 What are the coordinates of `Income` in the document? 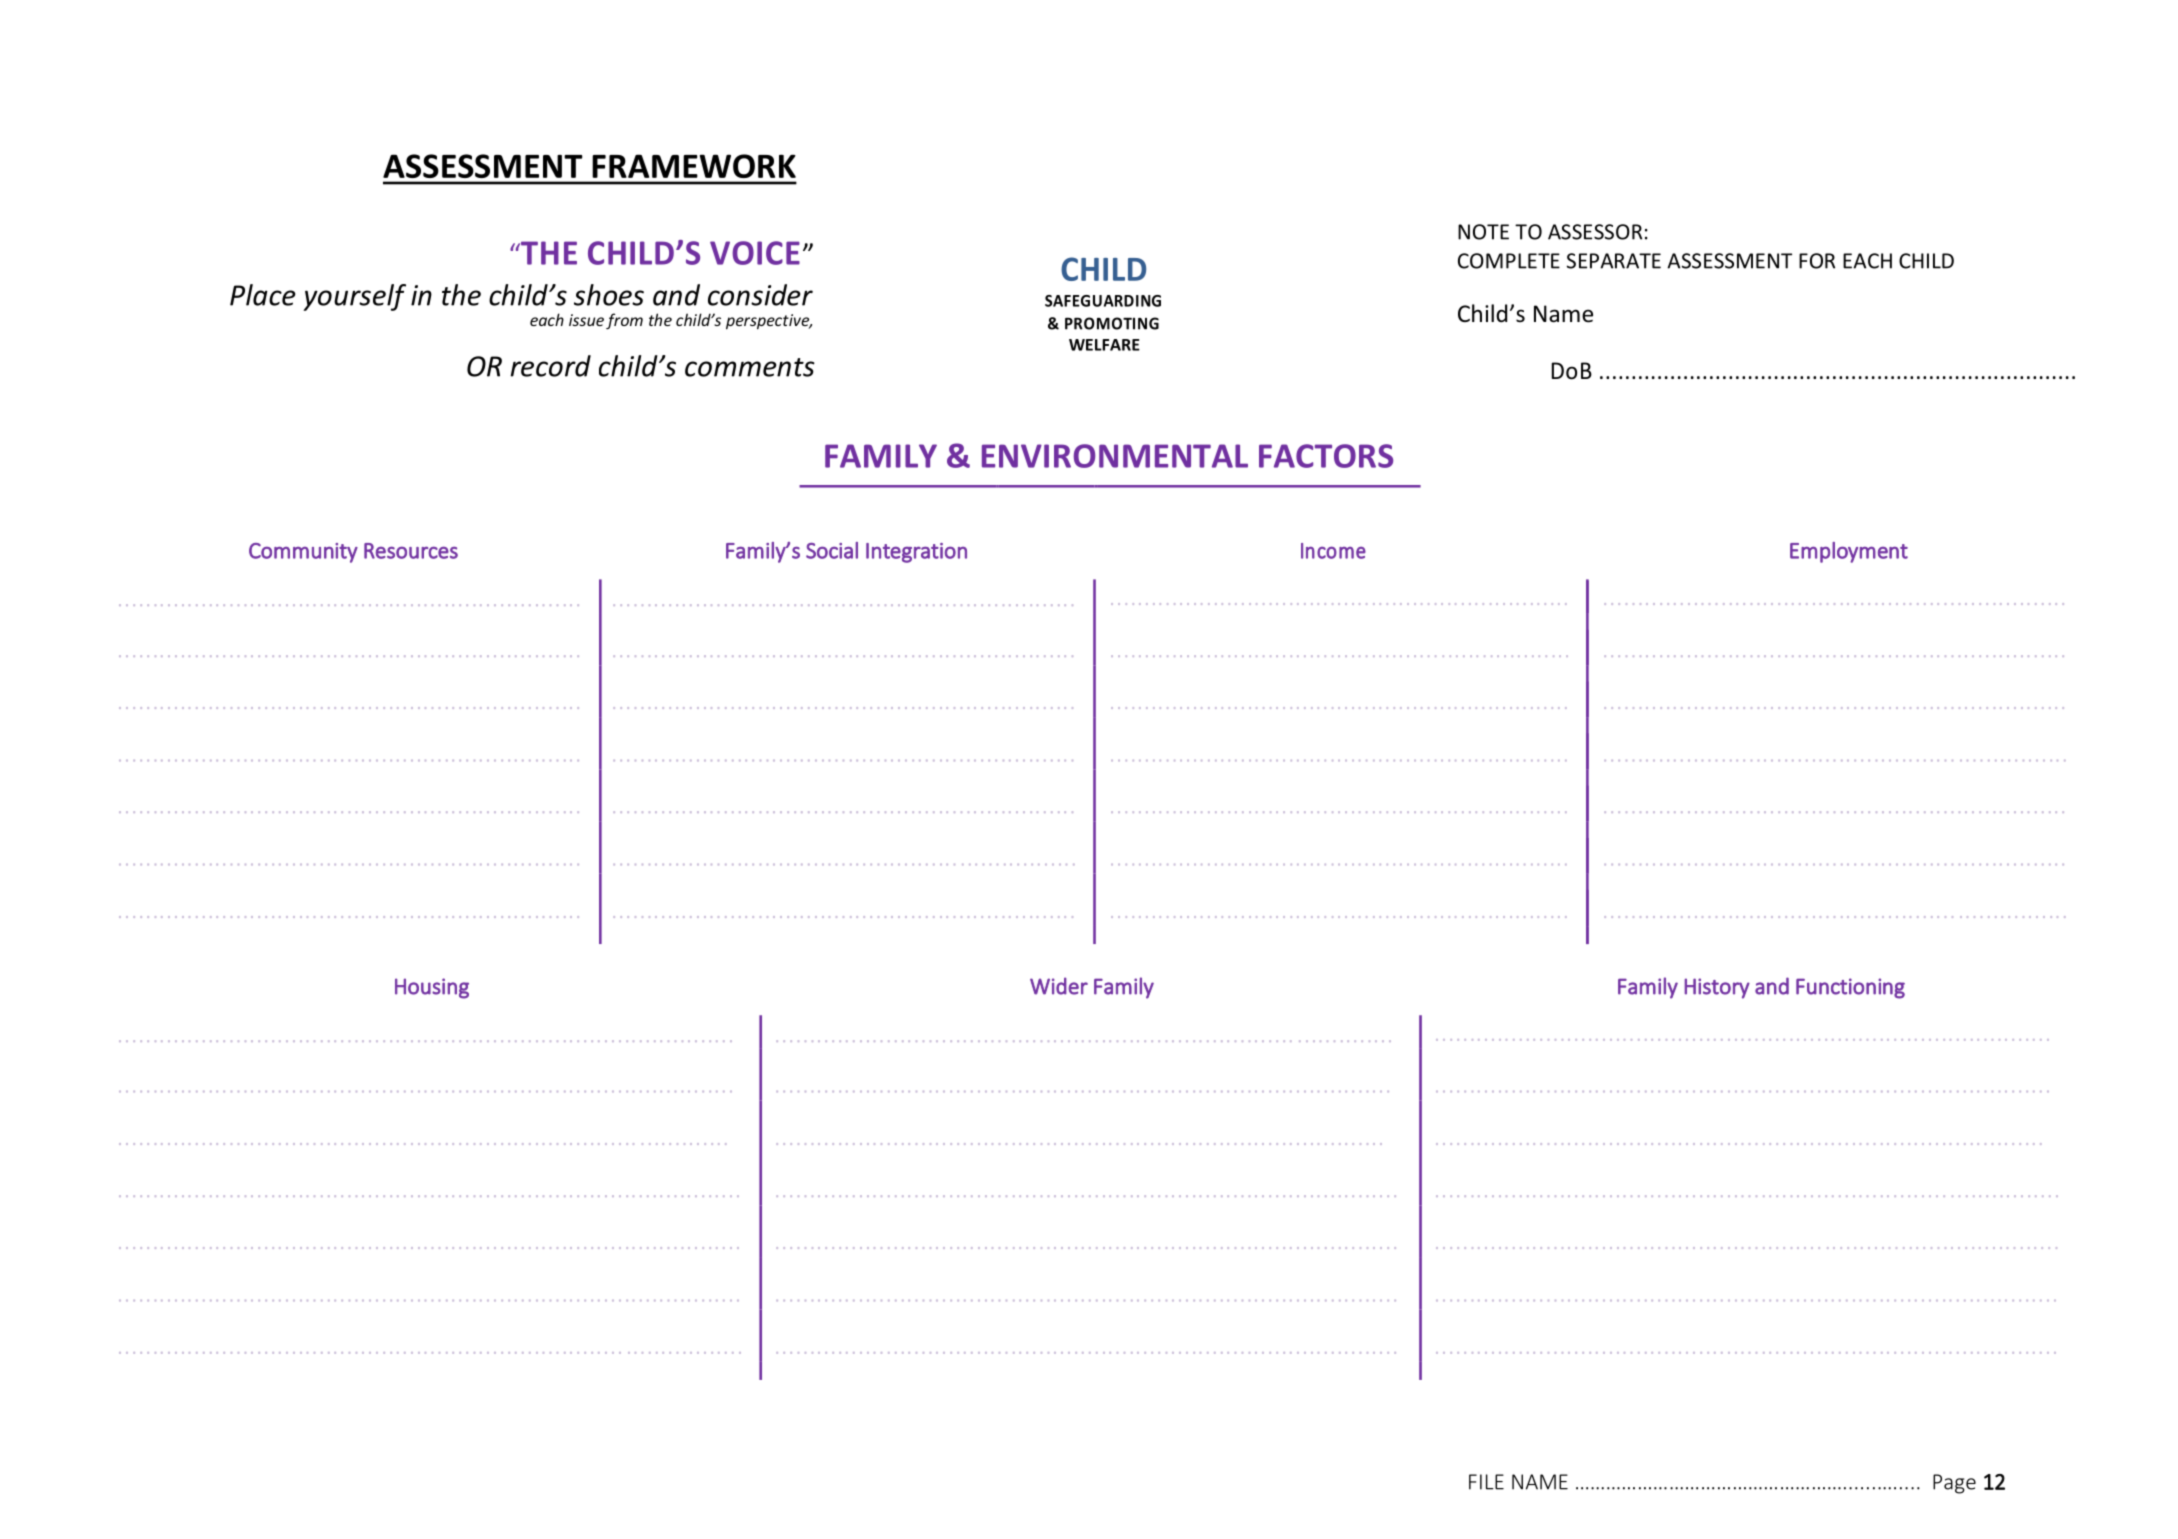 It's located at (1333, 551).
